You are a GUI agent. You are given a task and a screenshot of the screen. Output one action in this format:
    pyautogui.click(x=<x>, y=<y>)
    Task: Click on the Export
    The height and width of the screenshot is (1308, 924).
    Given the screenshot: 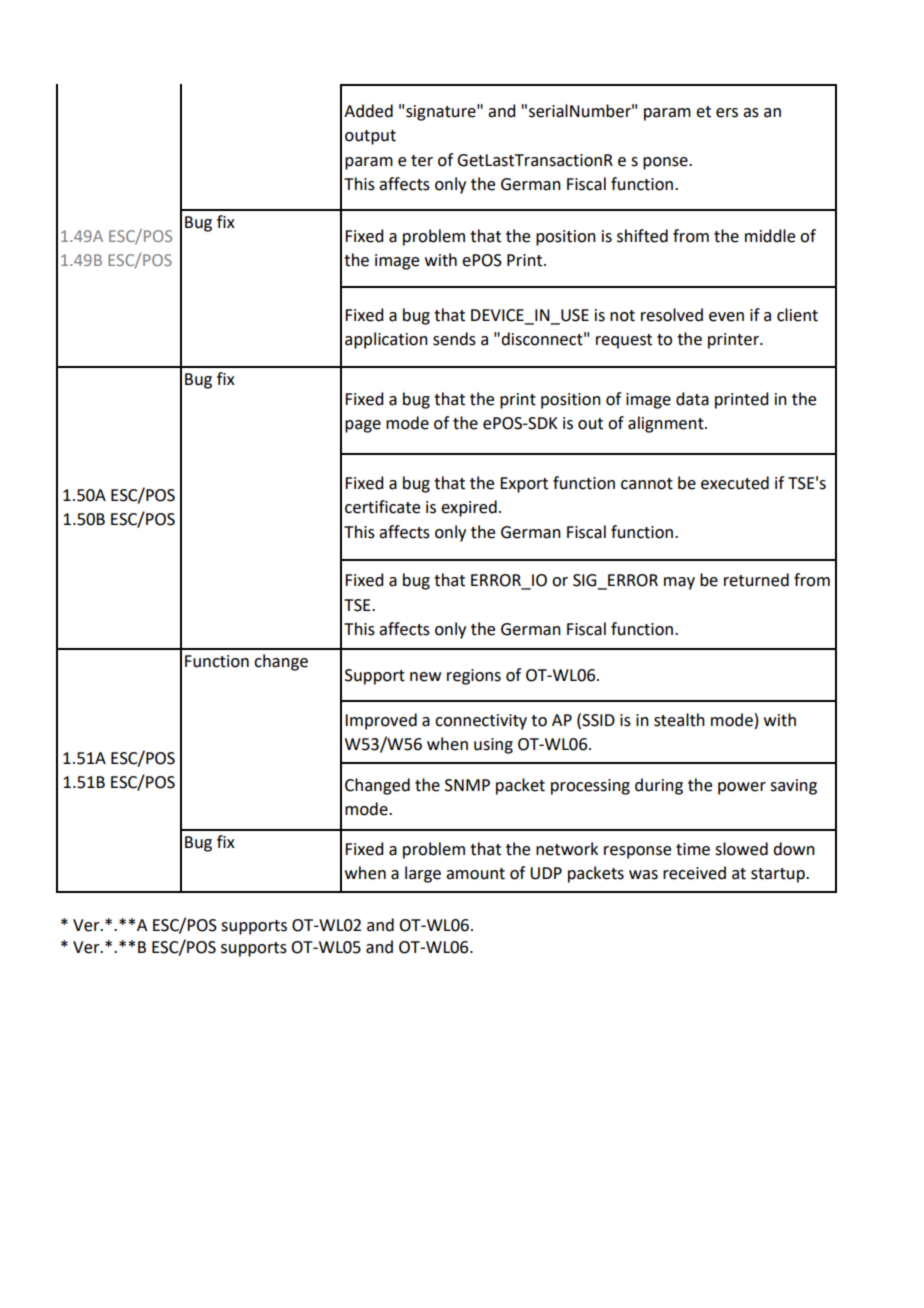 What is the action you would take?
    pyautogui.click(x=524, y=485)
